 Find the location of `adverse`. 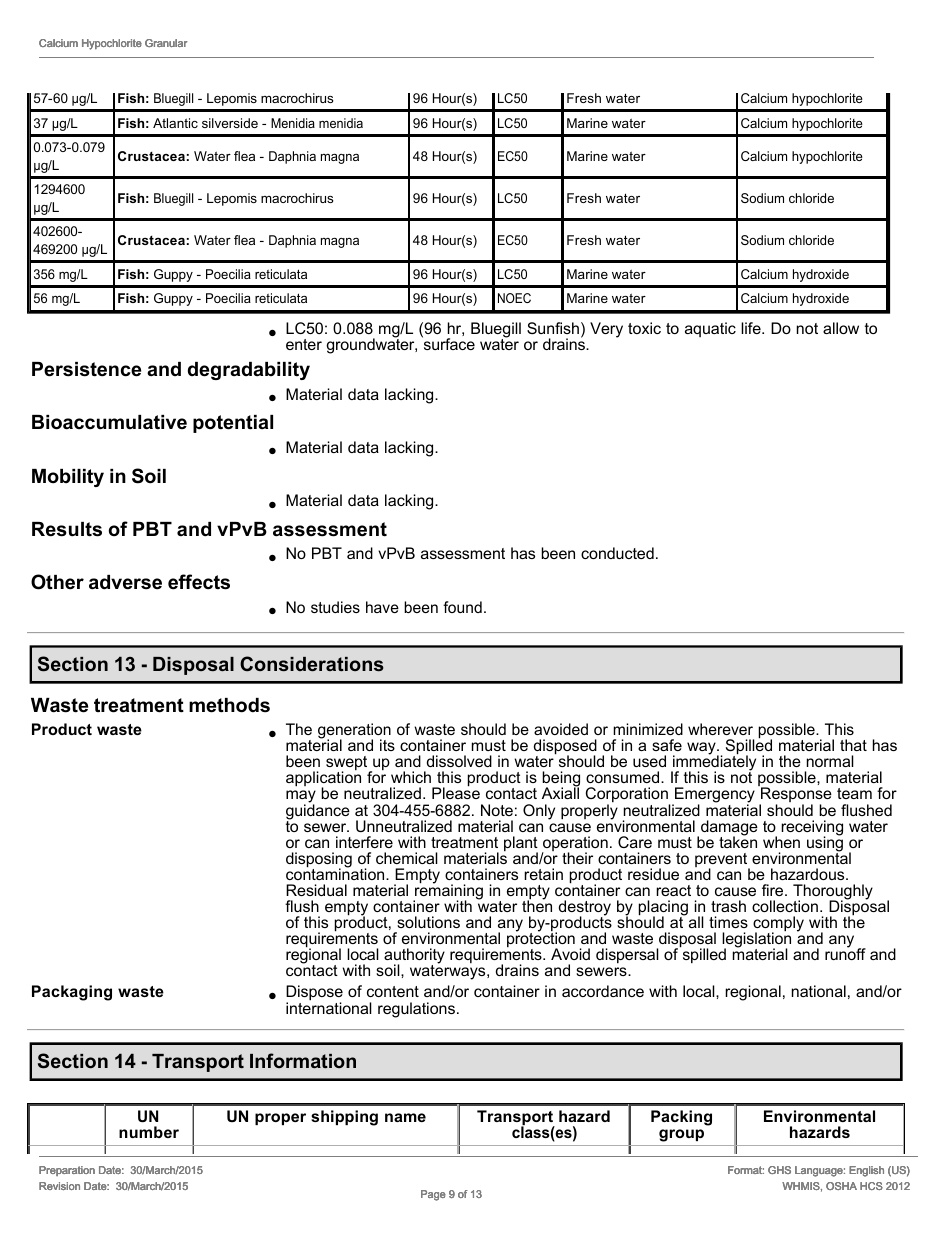

adverse is located at coordinates (125, 582).
